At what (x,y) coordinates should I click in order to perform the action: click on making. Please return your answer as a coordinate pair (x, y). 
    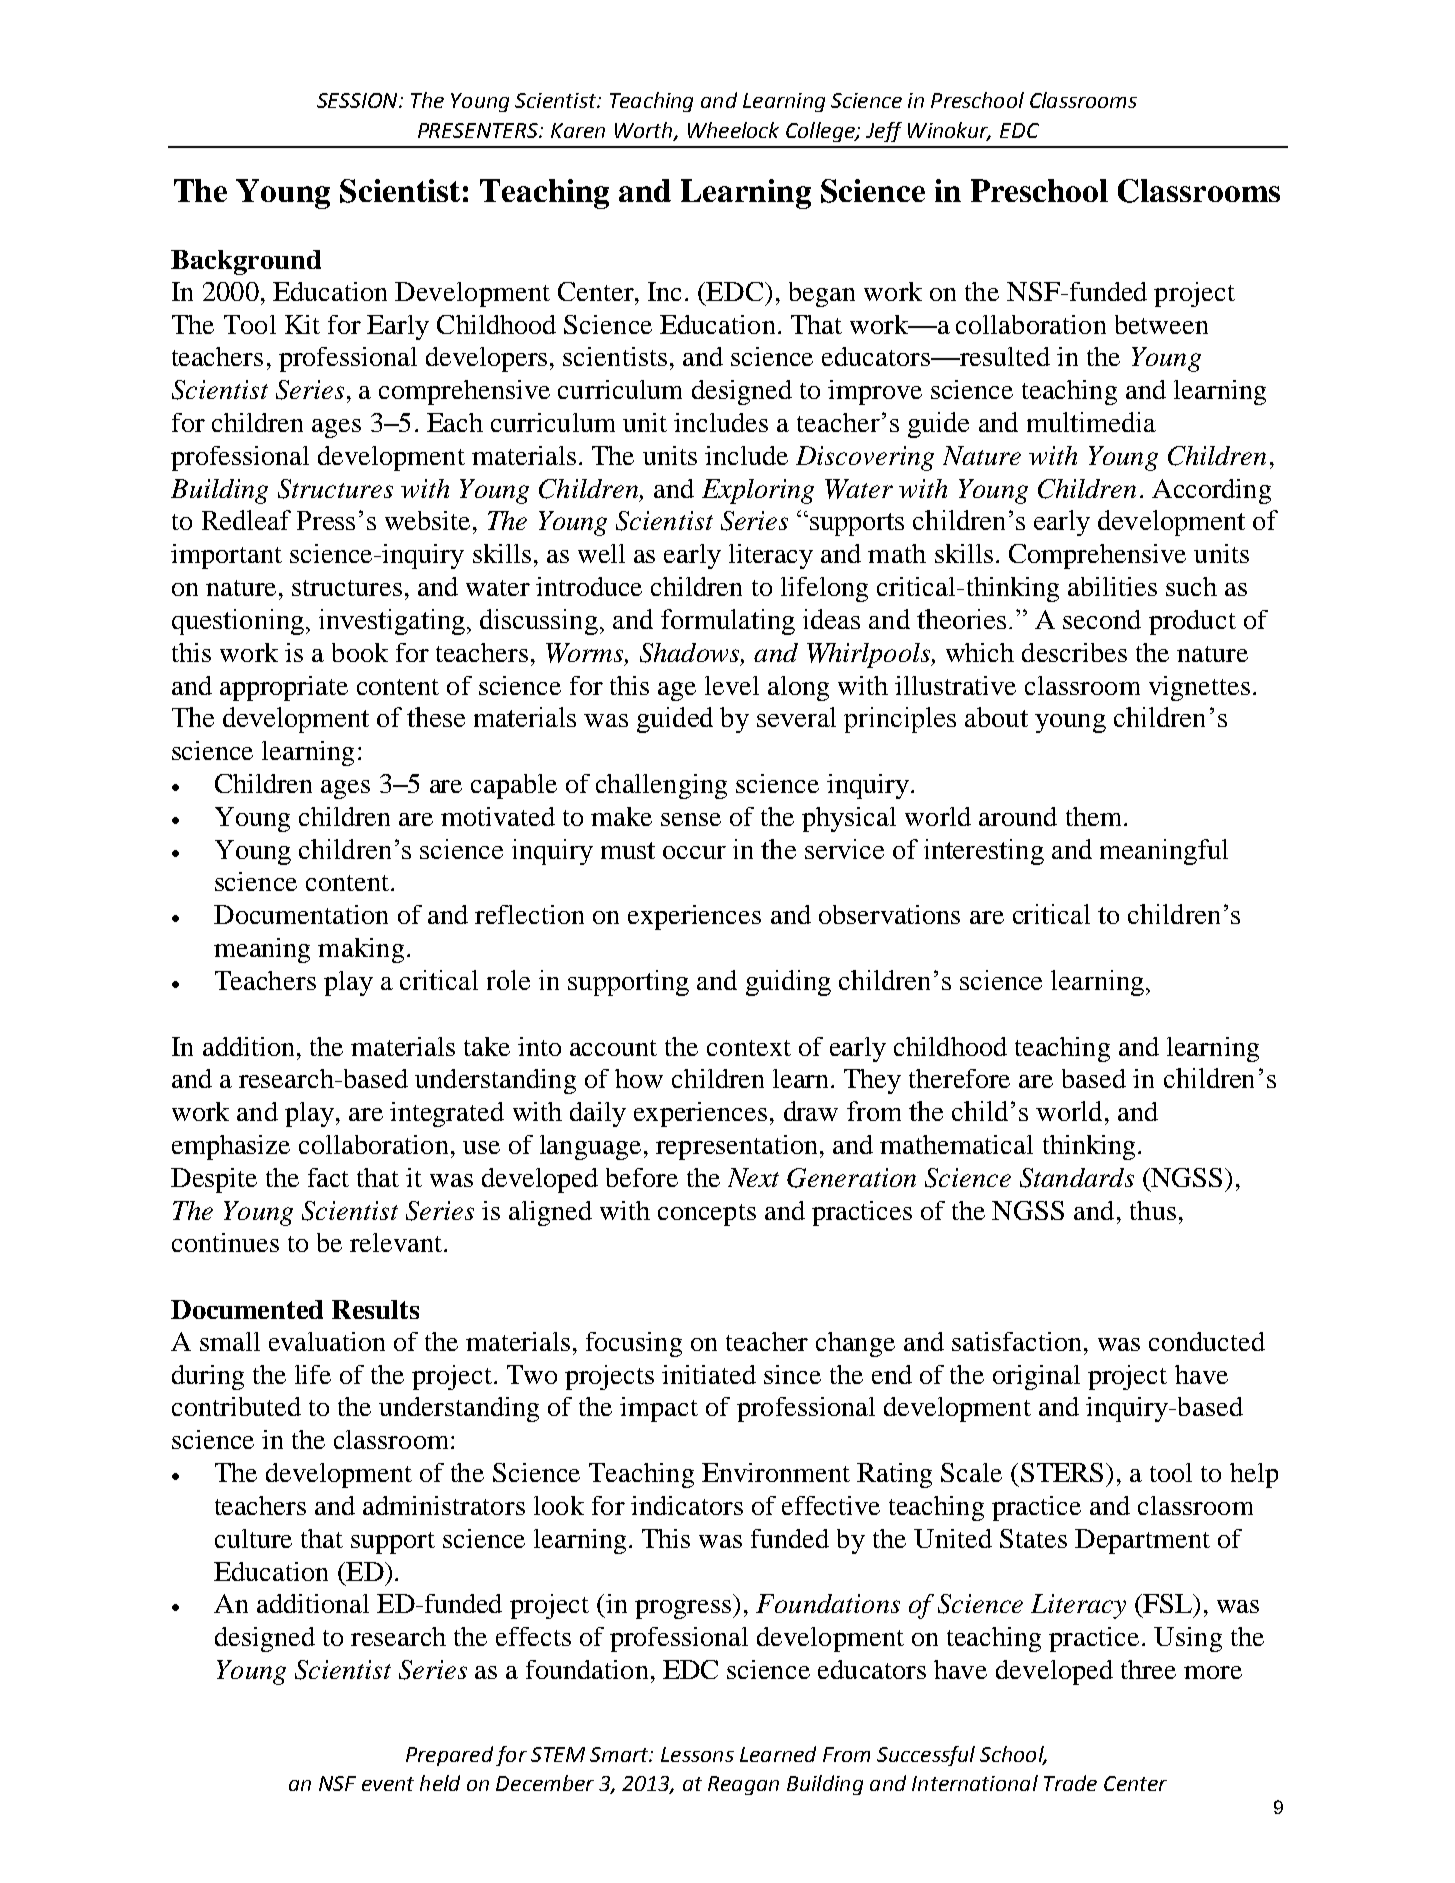
    Looking at the image, I should click on (361, 950).
